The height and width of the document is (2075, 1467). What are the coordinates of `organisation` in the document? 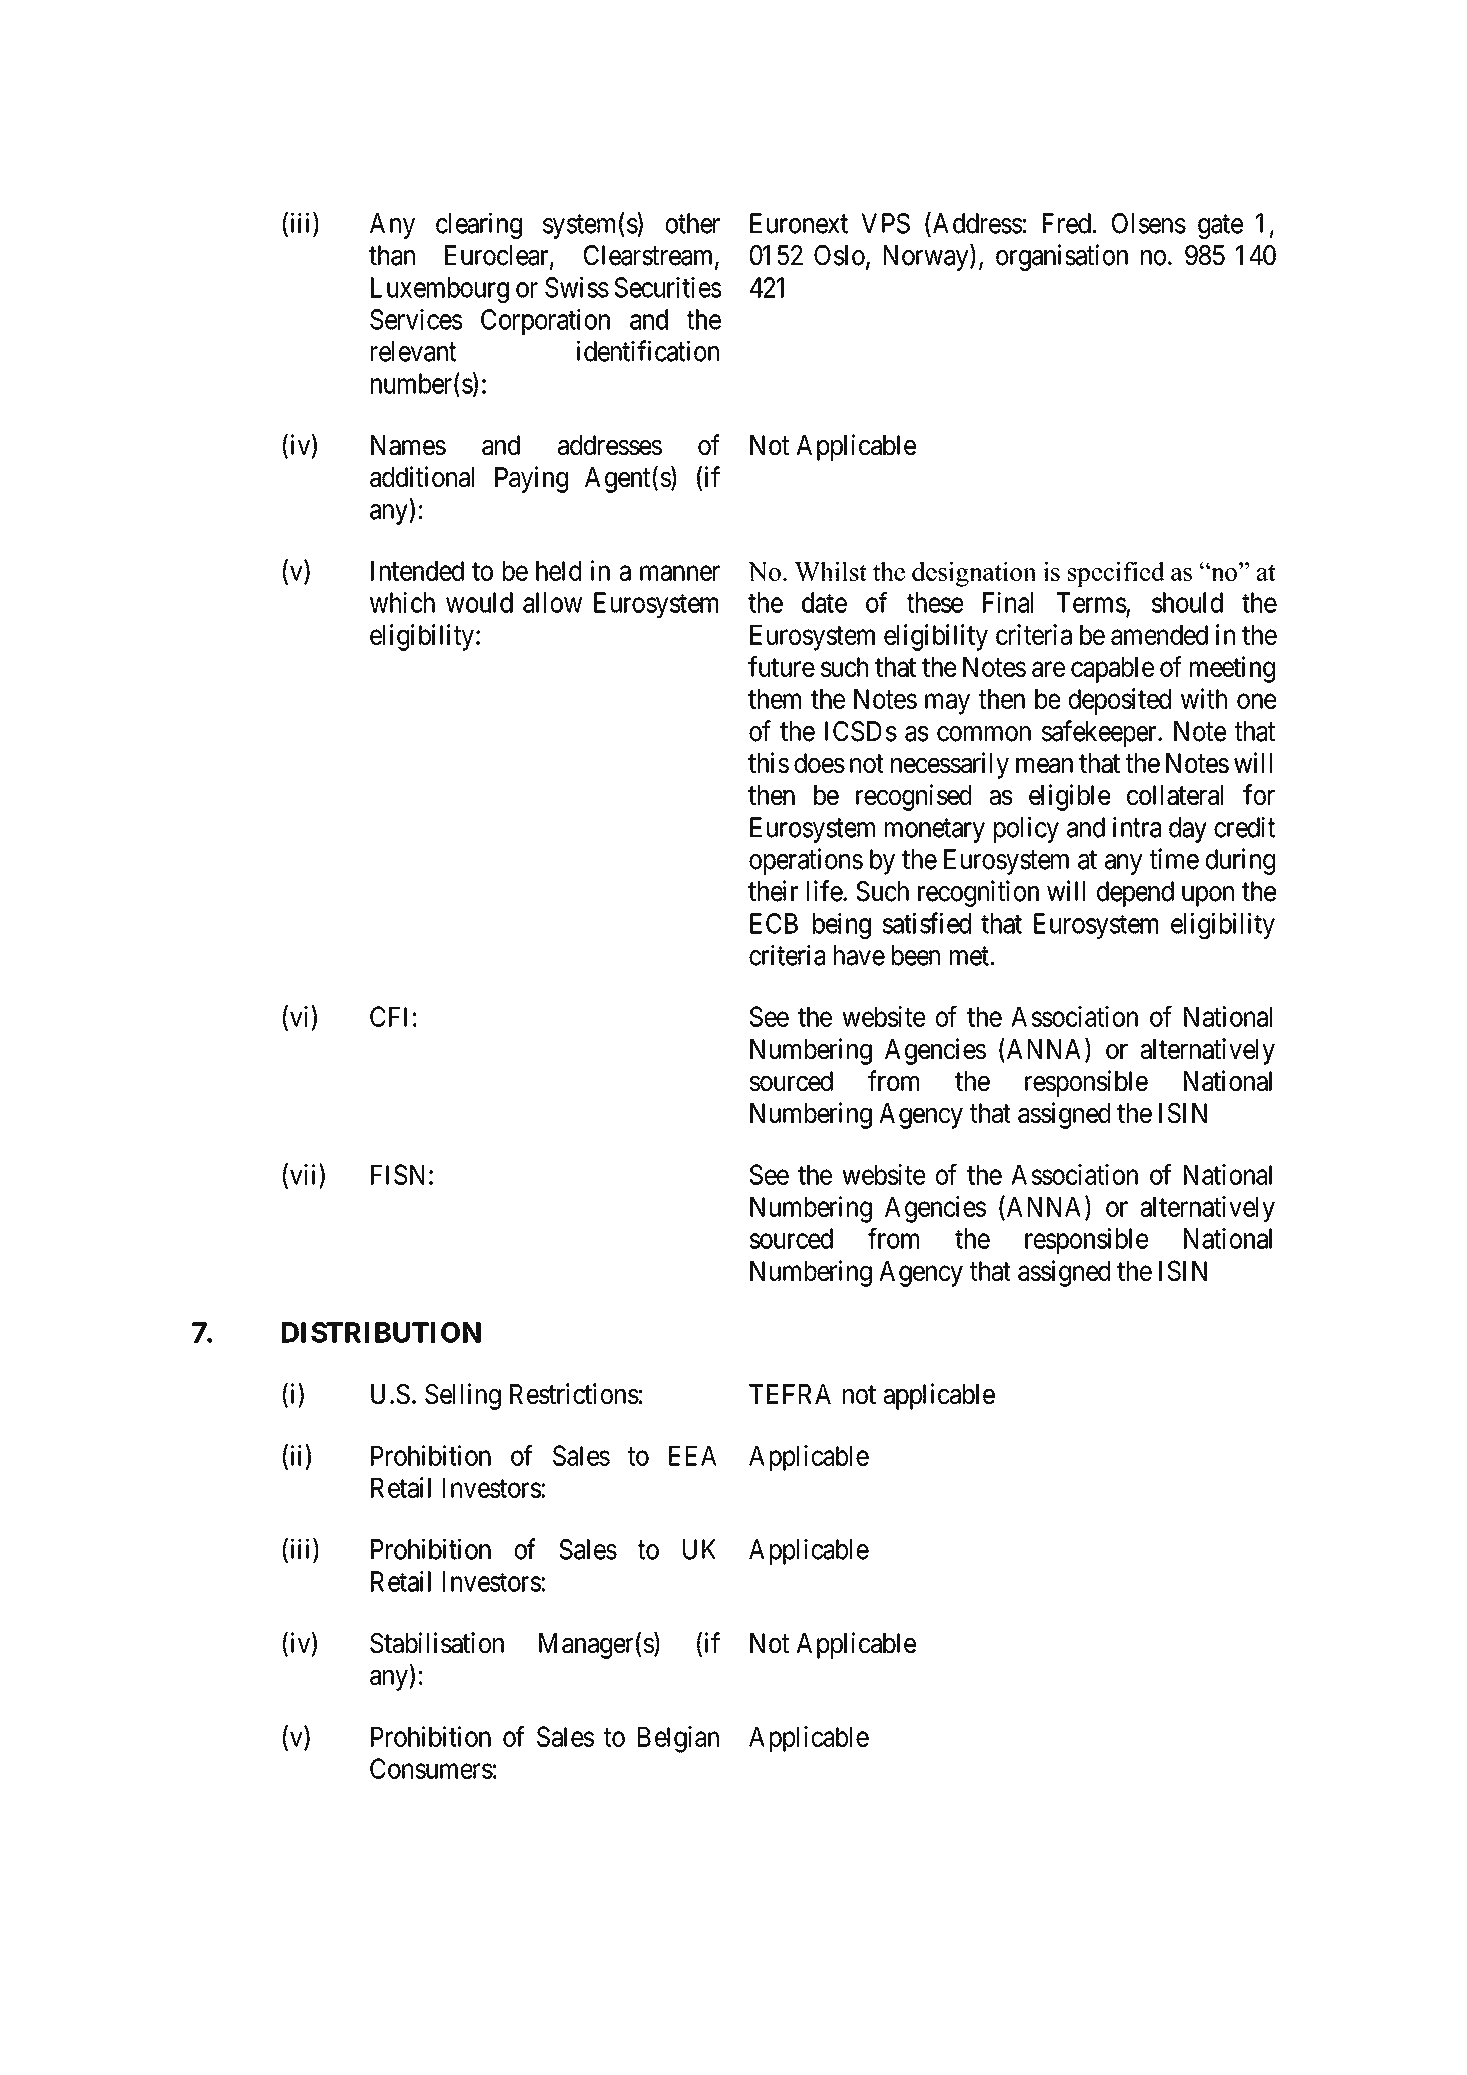 It's located at (1062, 257).
